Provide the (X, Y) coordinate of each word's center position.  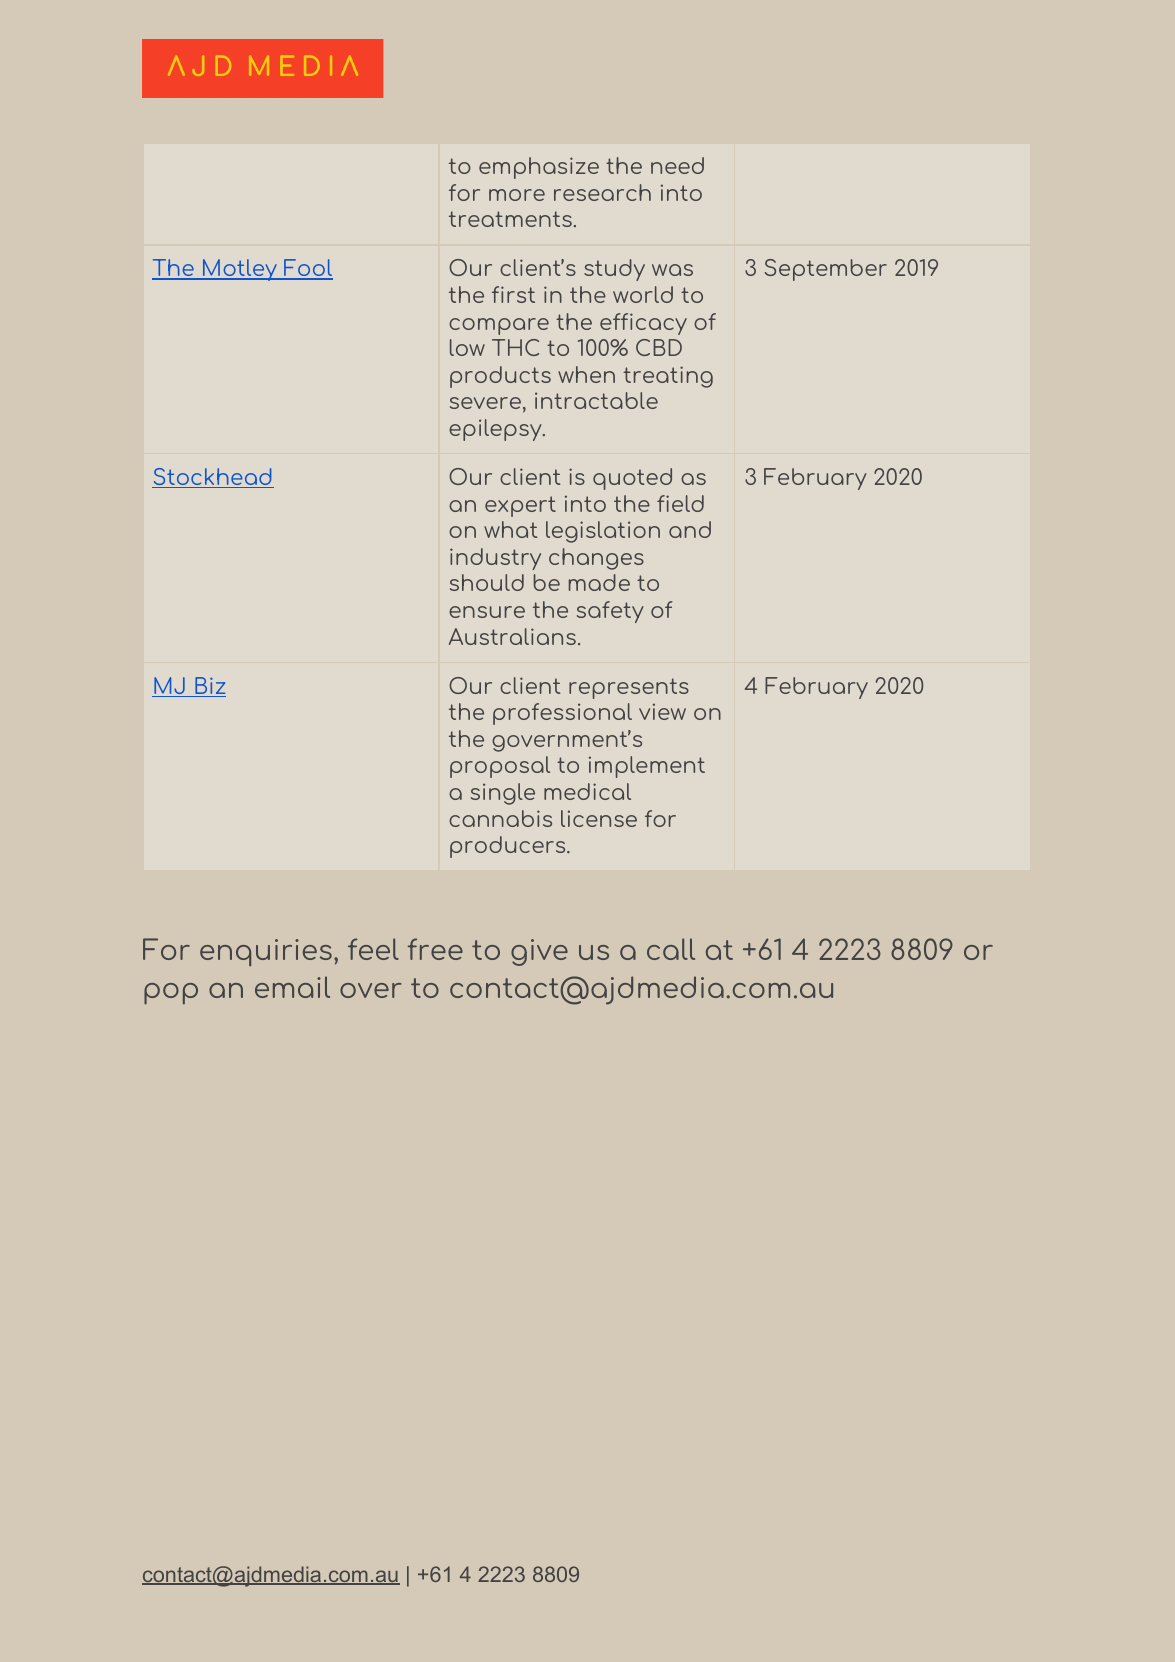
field (680, 503)
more (517, 195)
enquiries (266, 953)
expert (520, 506)
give (539, 952)
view (662, 711)
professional (562, 714)
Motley (240, 270)
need (677, 165)
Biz (209, 687)
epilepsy (496, 430)
